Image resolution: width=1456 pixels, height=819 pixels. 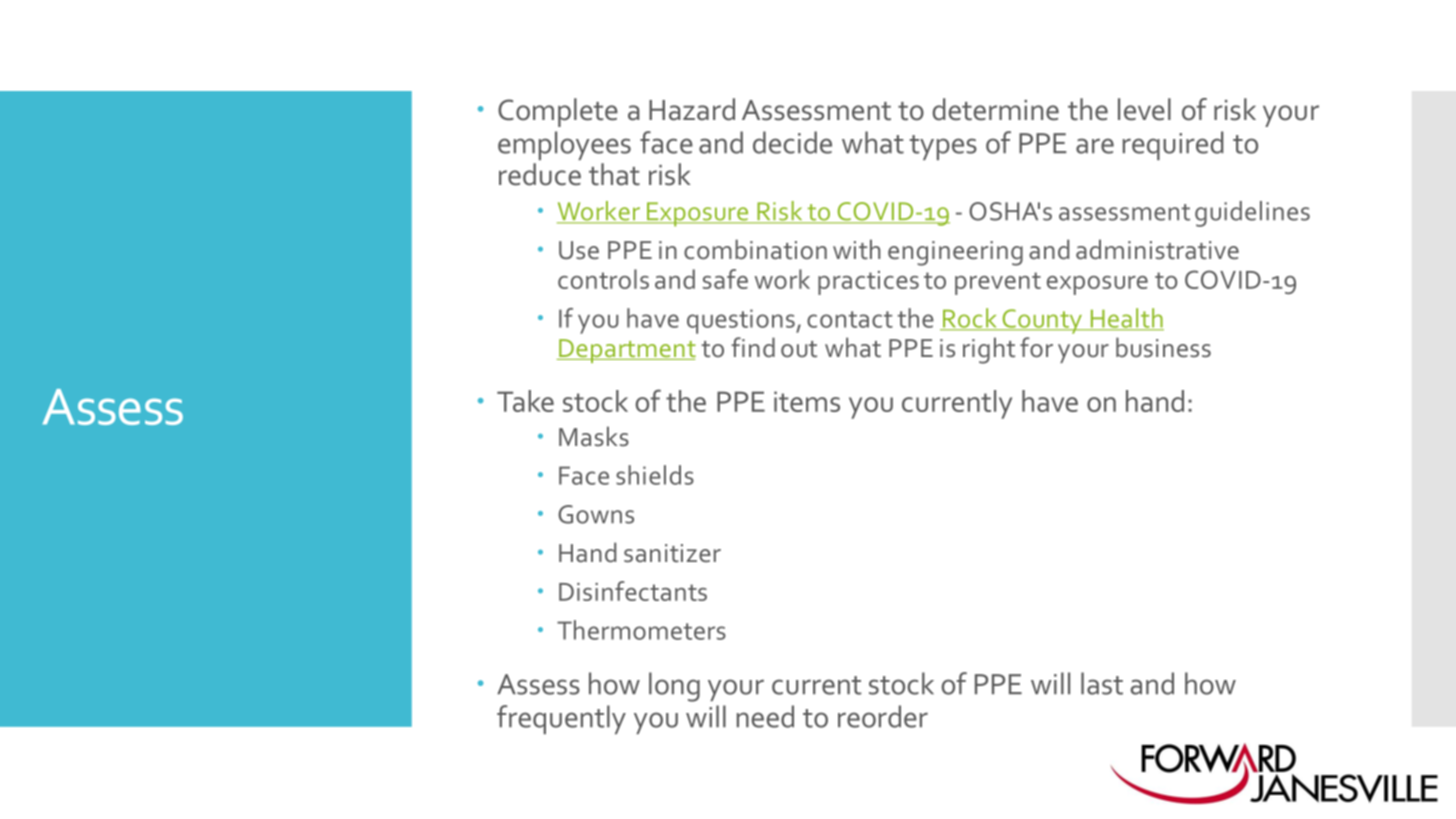 I want to click on types, so click(x=943, y=147).
